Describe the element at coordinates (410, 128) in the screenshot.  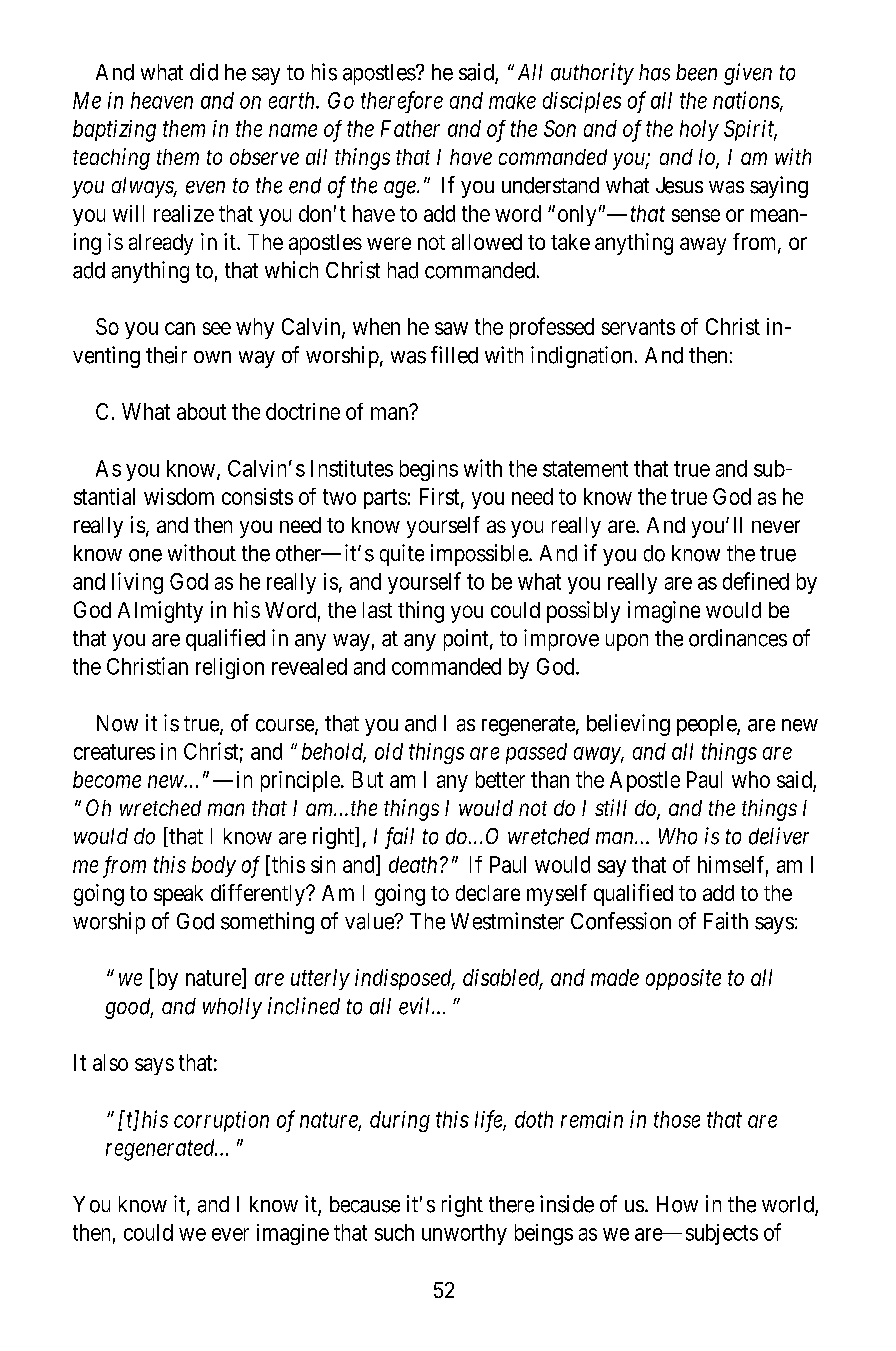
I see `Father` at that location.
